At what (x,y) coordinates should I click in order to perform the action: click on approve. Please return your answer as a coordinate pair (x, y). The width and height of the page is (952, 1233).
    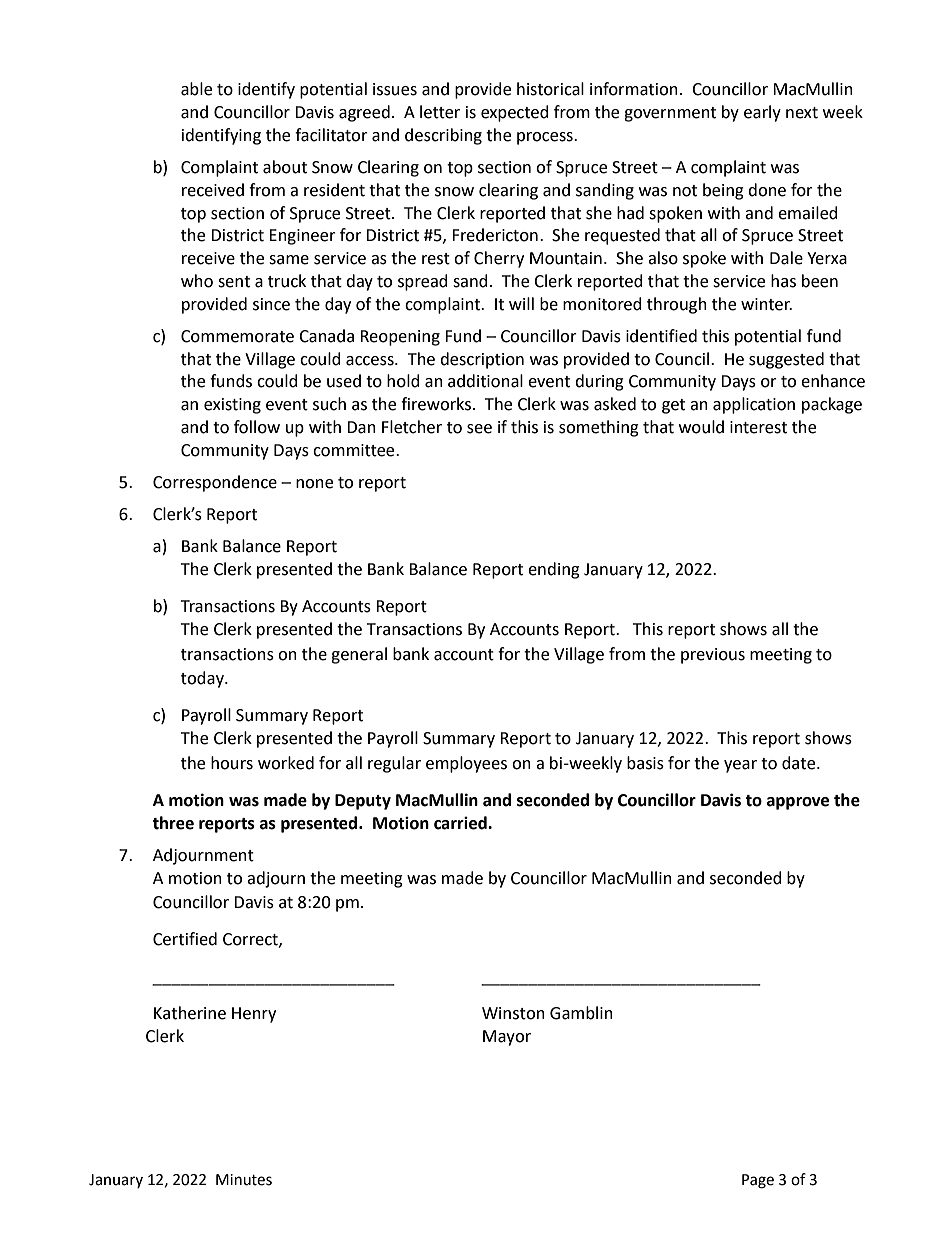
    Looking at the image, I should click on (798, 803).
